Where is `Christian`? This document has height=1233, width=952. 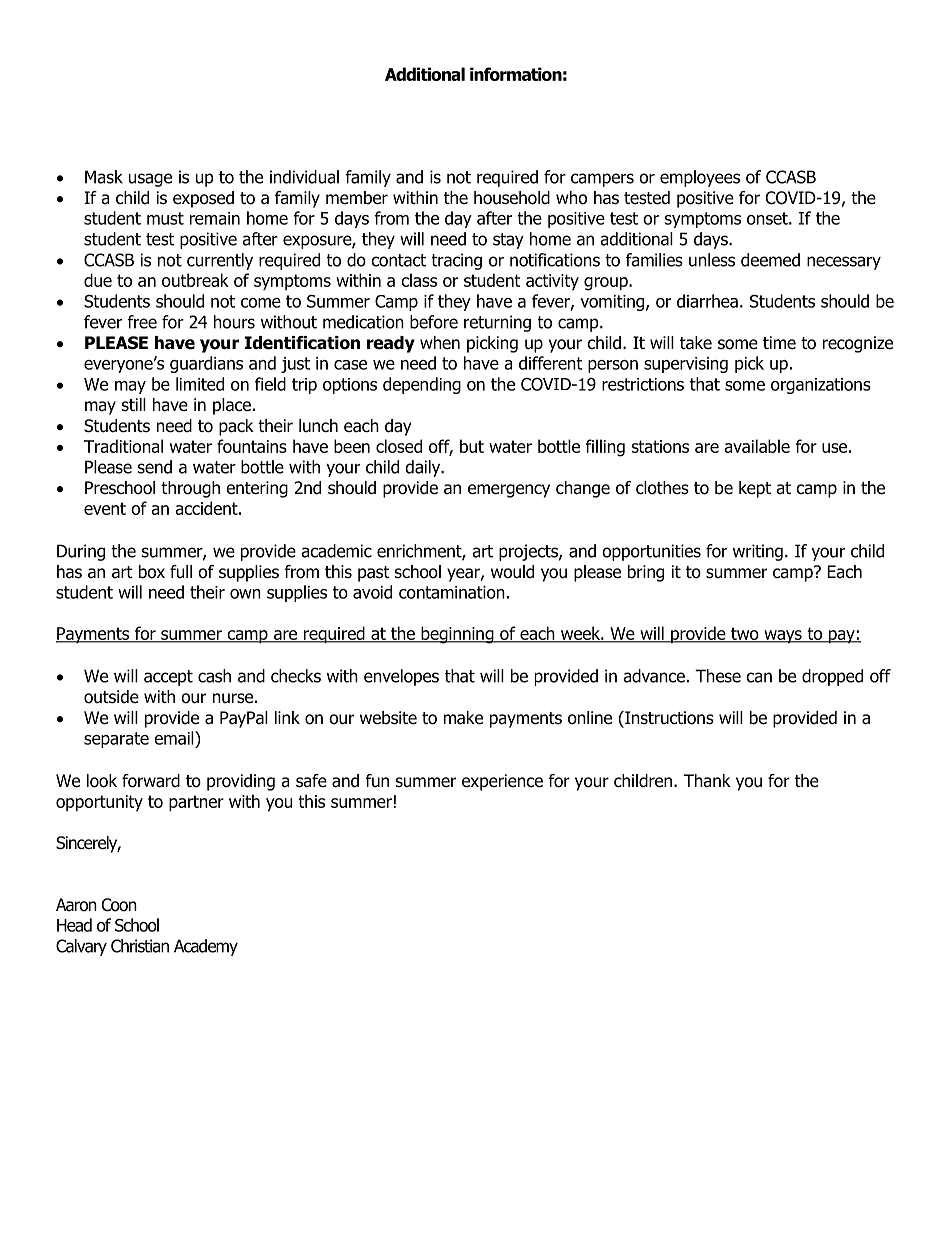
Christian is located at coordinates (140, 946).
